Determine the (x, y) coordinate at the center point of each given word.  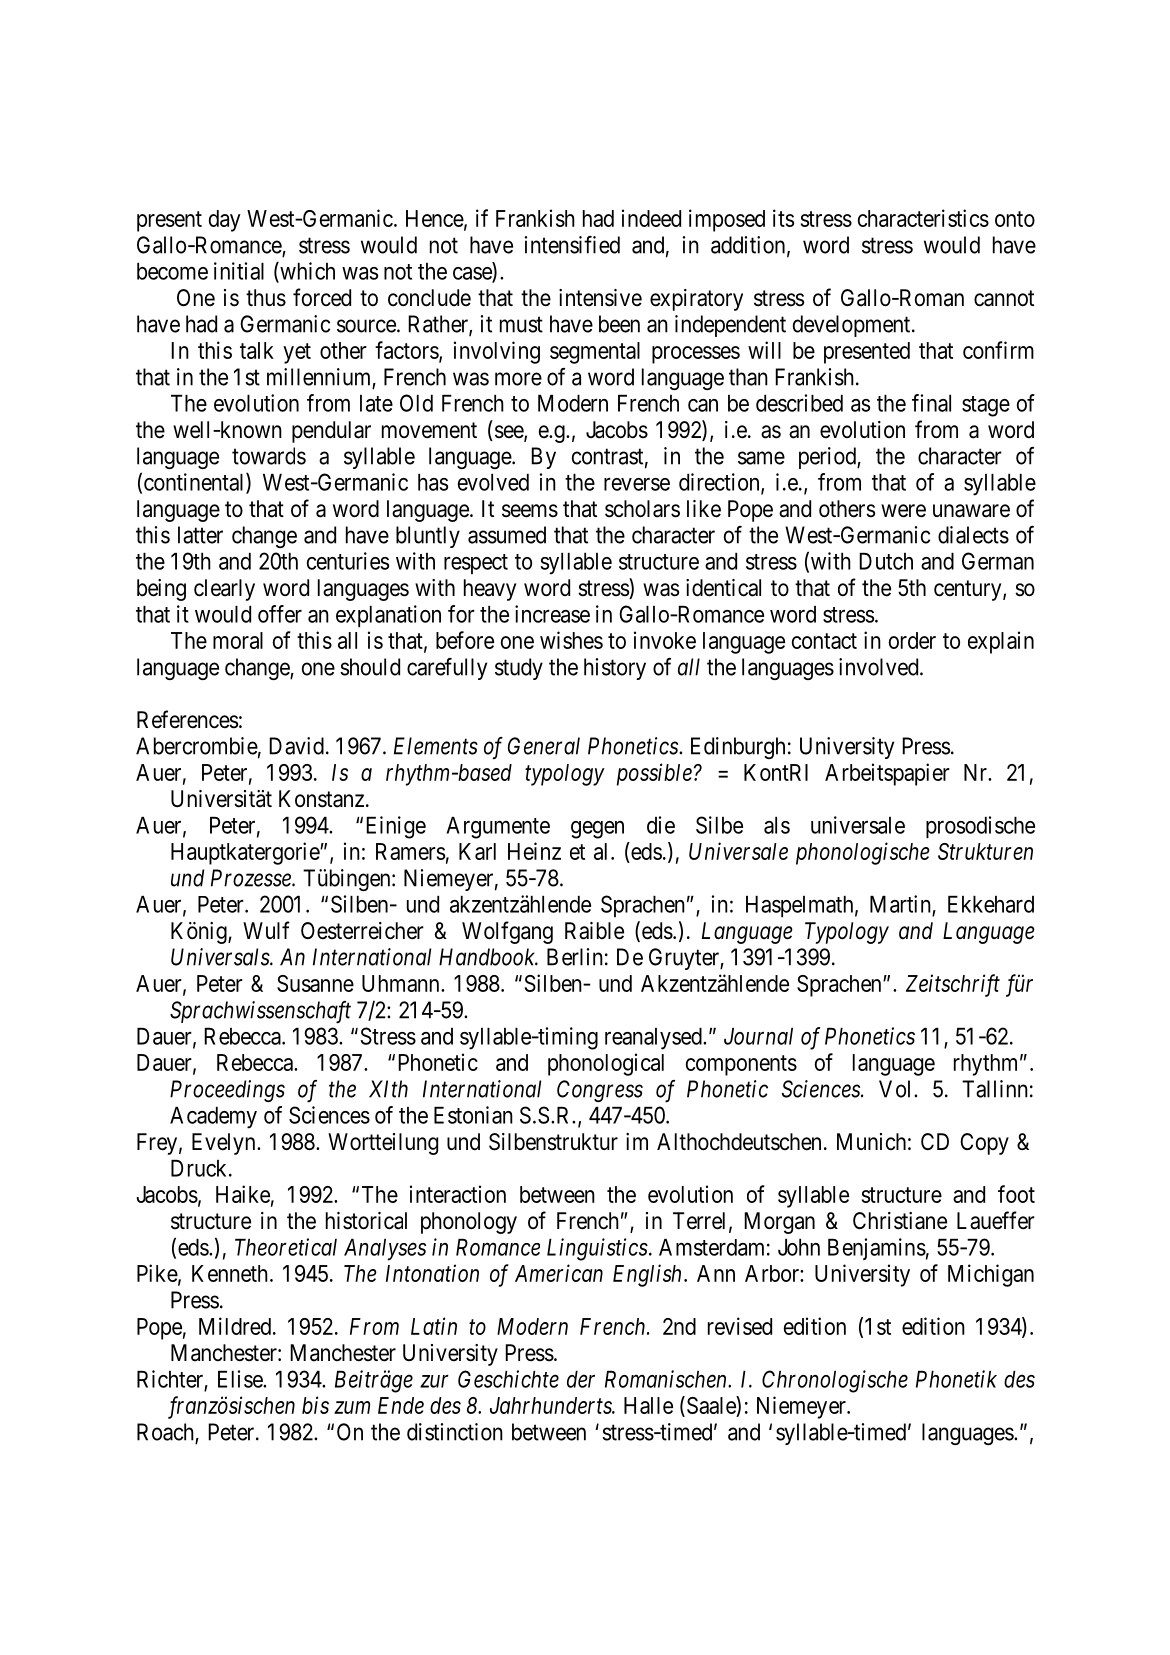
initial (239, 271)
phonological (606, 1064)
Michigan (991, 1275)
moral (238, 640)
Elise (241, 1379)
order (912, 640)
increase (552, 614)
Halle (648, 1405)
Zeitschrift (953, 985)
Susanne (315, 983)
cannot (1004, 298)
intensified (572, 245)
